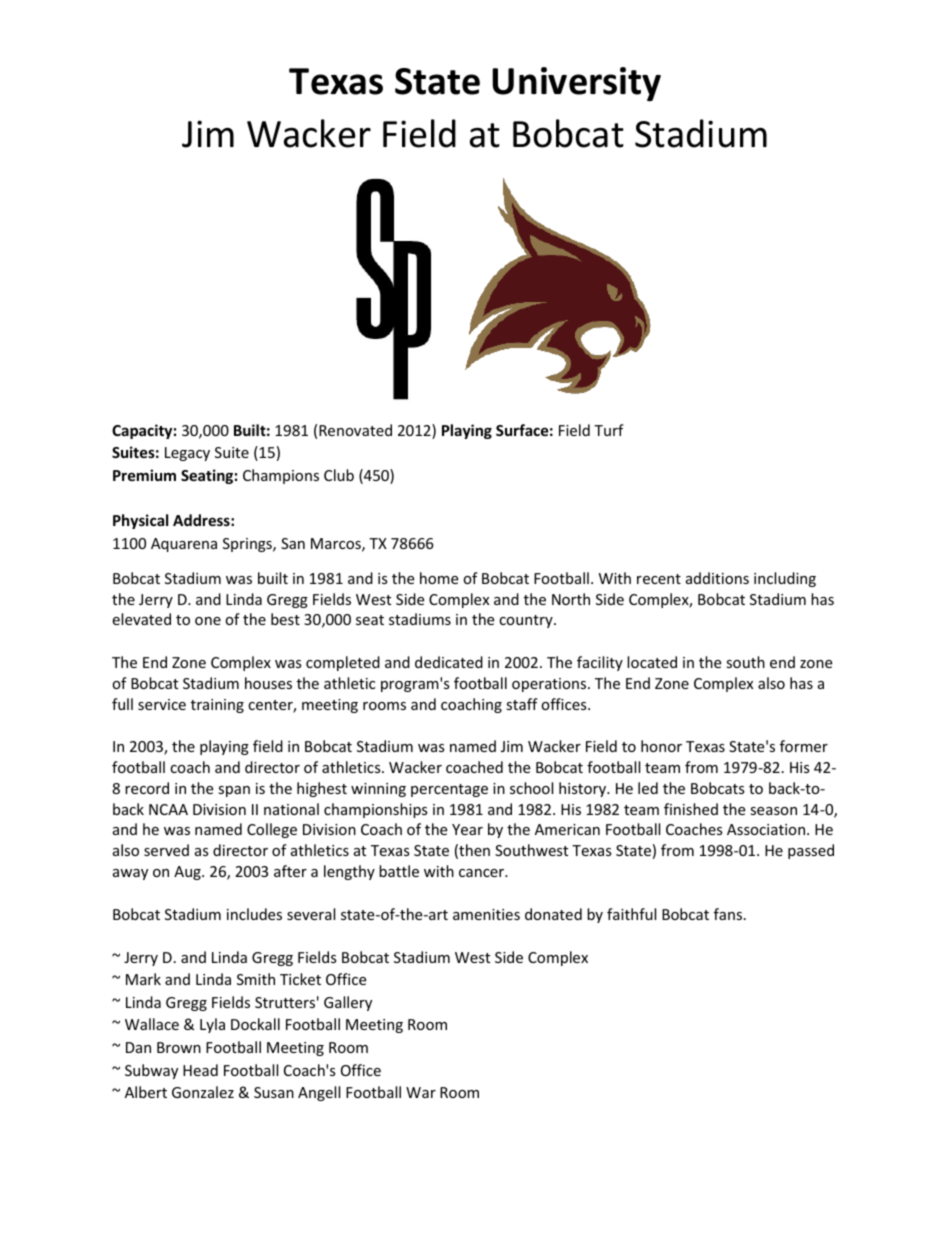  What do you see at coordinates (729, 914) in the page?
I see `fans` at bounding box center [729, 914].
